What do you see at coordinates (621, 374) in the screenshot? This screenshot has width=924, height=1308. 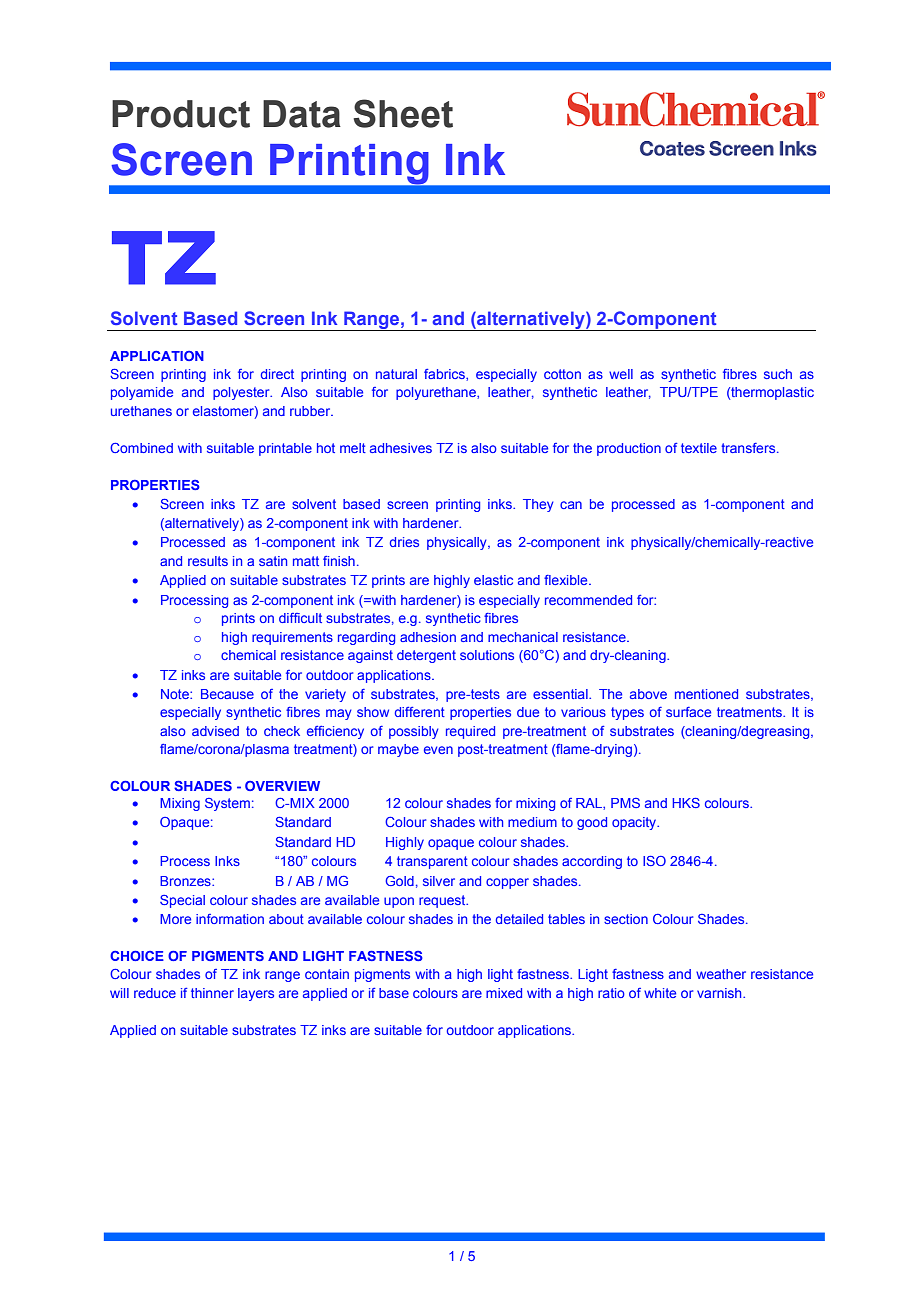 I see `well` at bounding box center [621, 374].
